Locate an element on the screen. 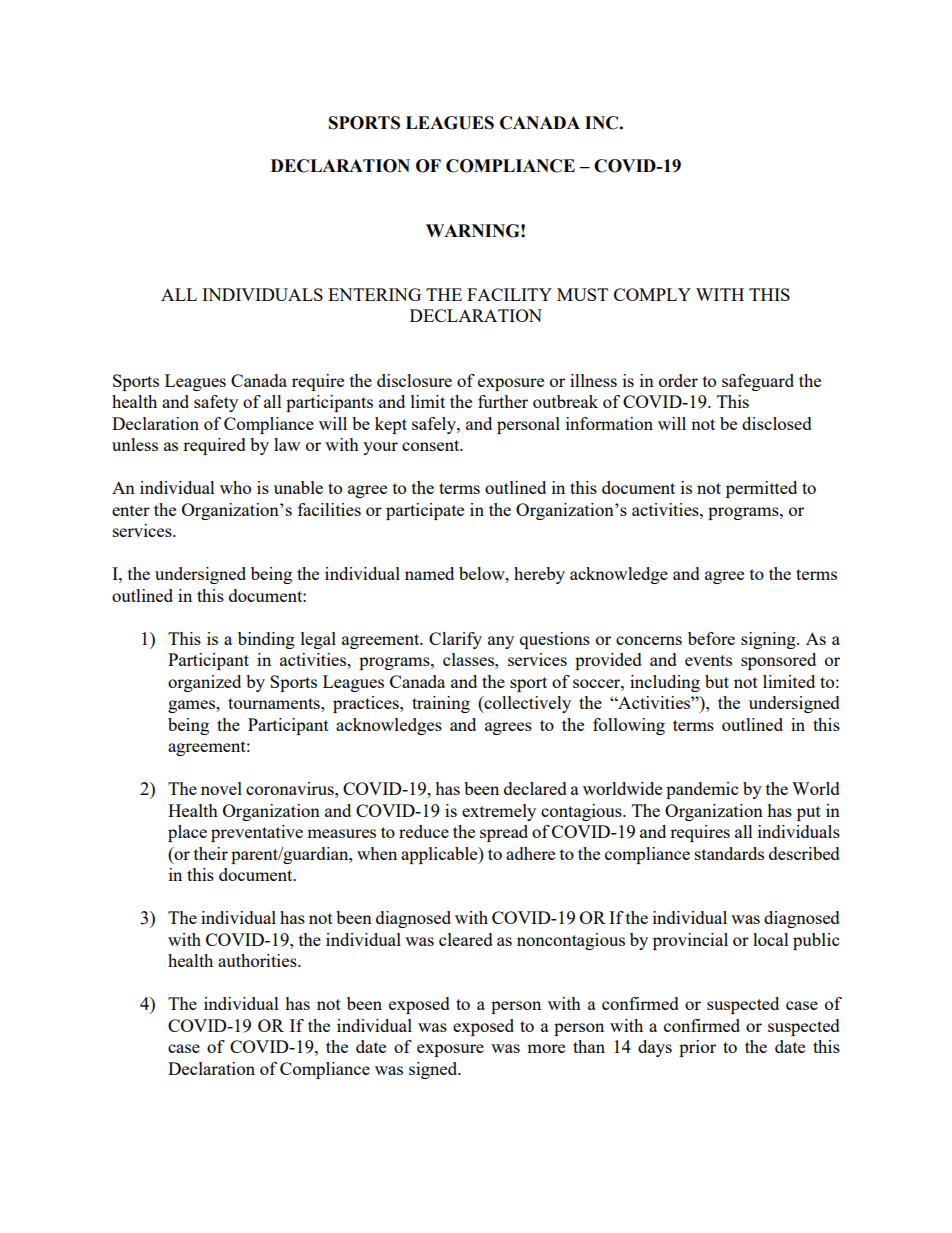  FACILITY is located at coordinates (509, 294).
